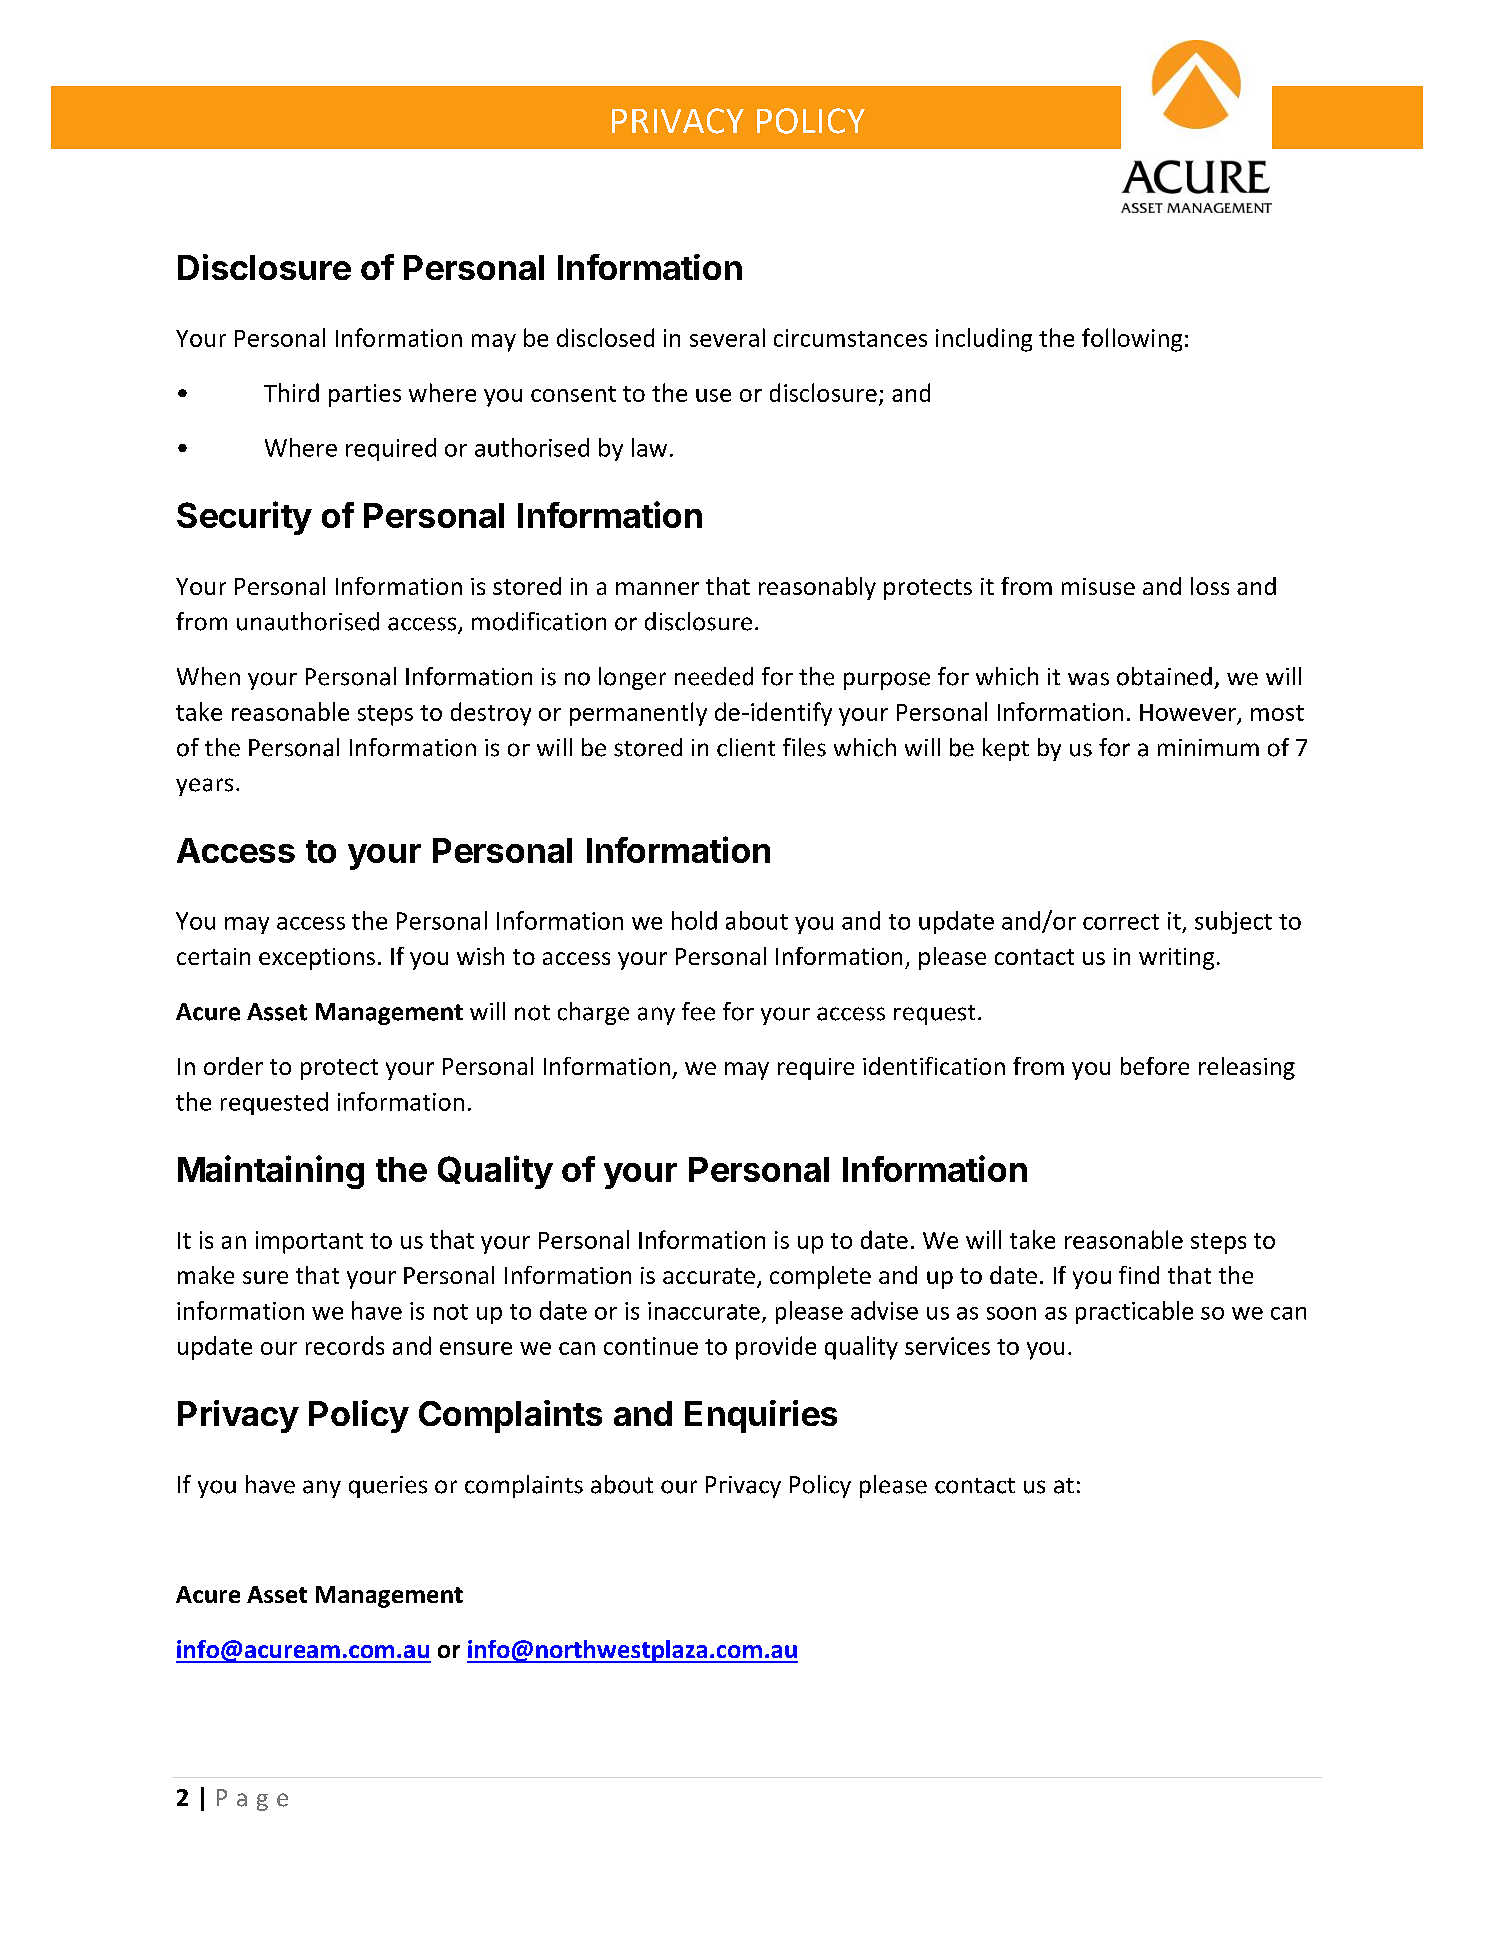 The width and height of the document is (1494, 1934). I want to click on exceptions, so click(317, 959).
